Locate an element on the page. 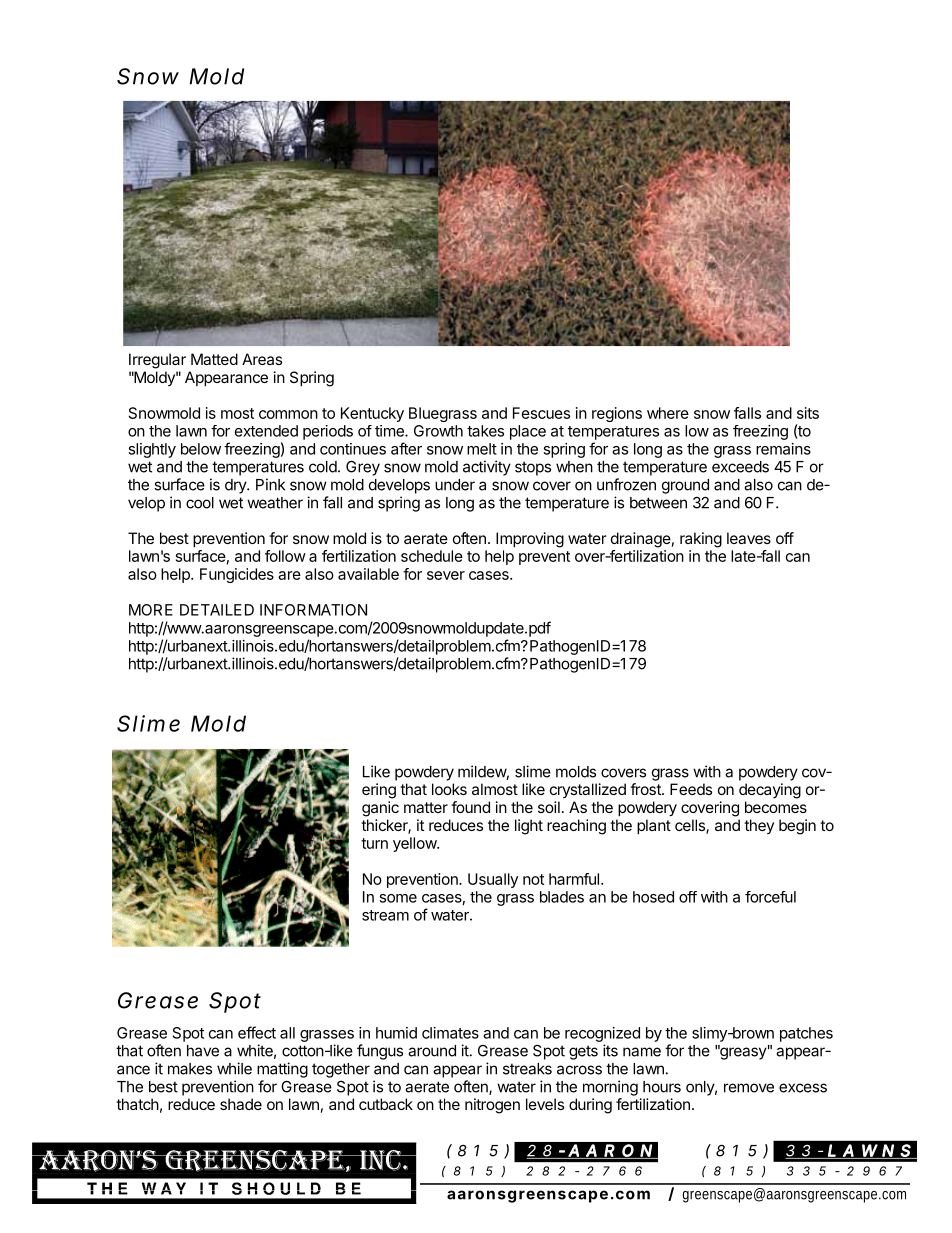 The image size is (952, 1233). takes is located at coordinates (485, 431).
